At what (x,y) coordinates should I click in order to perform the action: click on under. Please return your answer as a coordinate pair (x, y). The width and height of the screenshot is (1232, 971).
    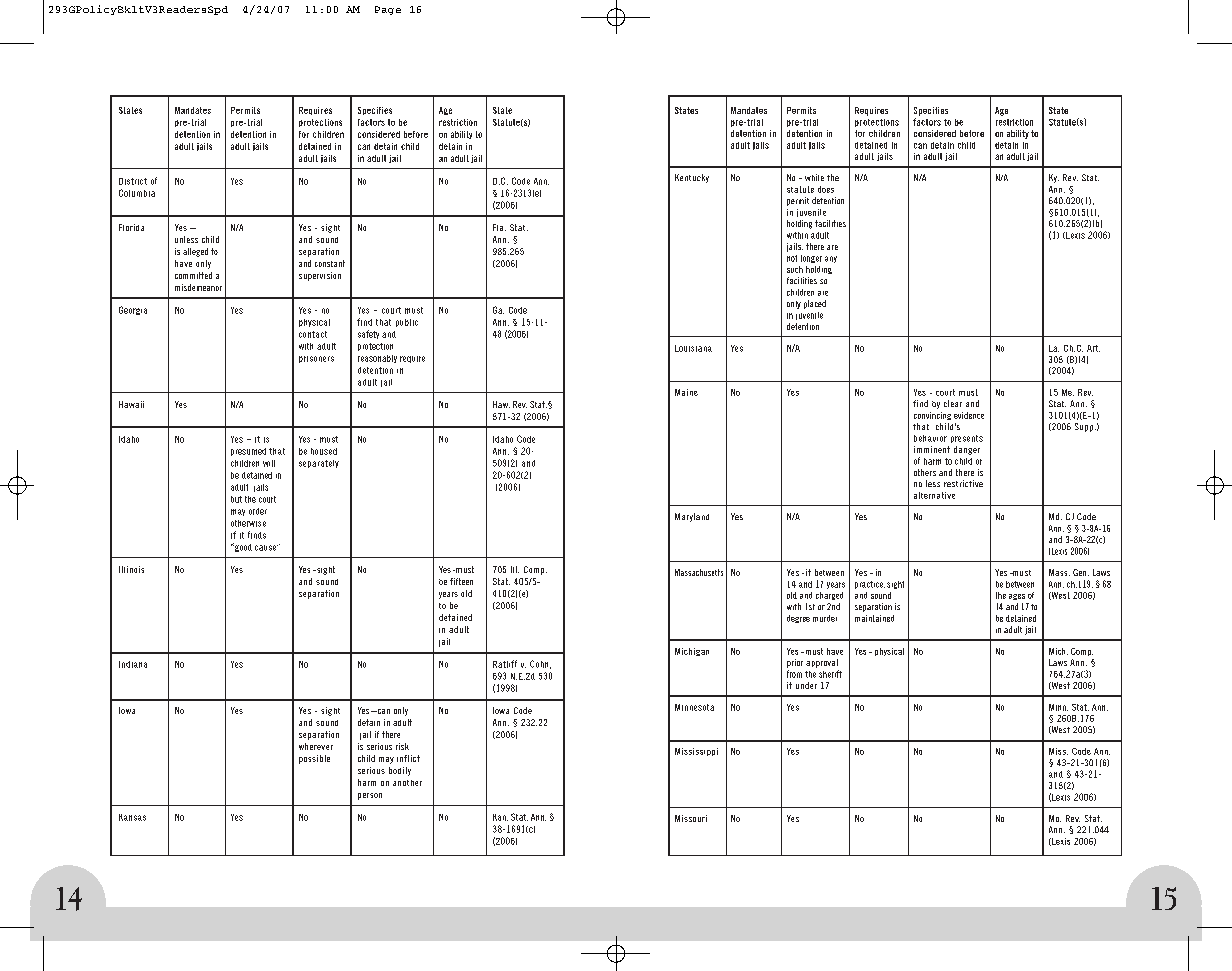
    Looking at the image, I should click on (806, 685).
